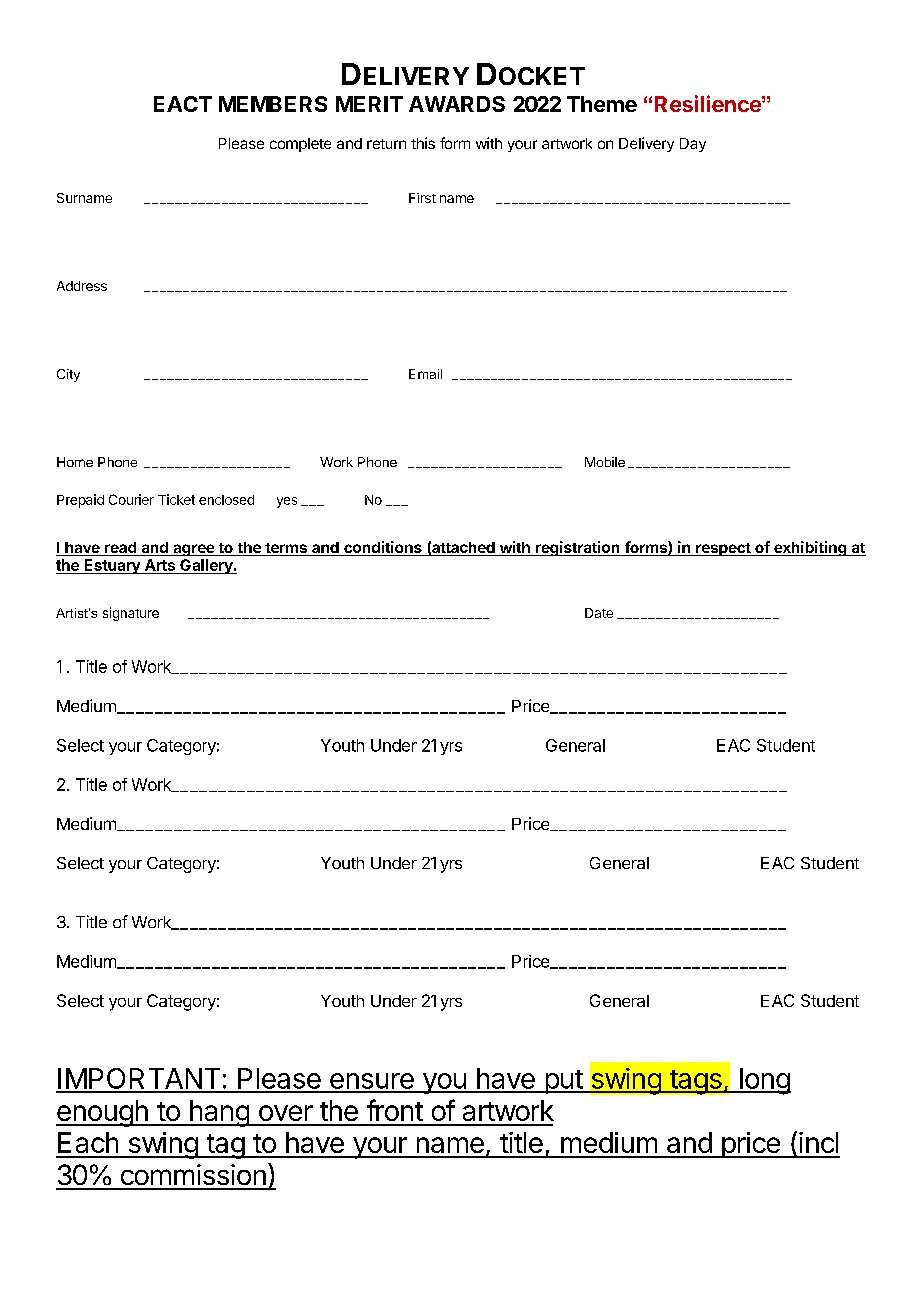 Image resolution: width=924 pixels, height=1308 pixels. Describe the element at coordinates (695, 1082) in the page. I see `tags` at that location.
